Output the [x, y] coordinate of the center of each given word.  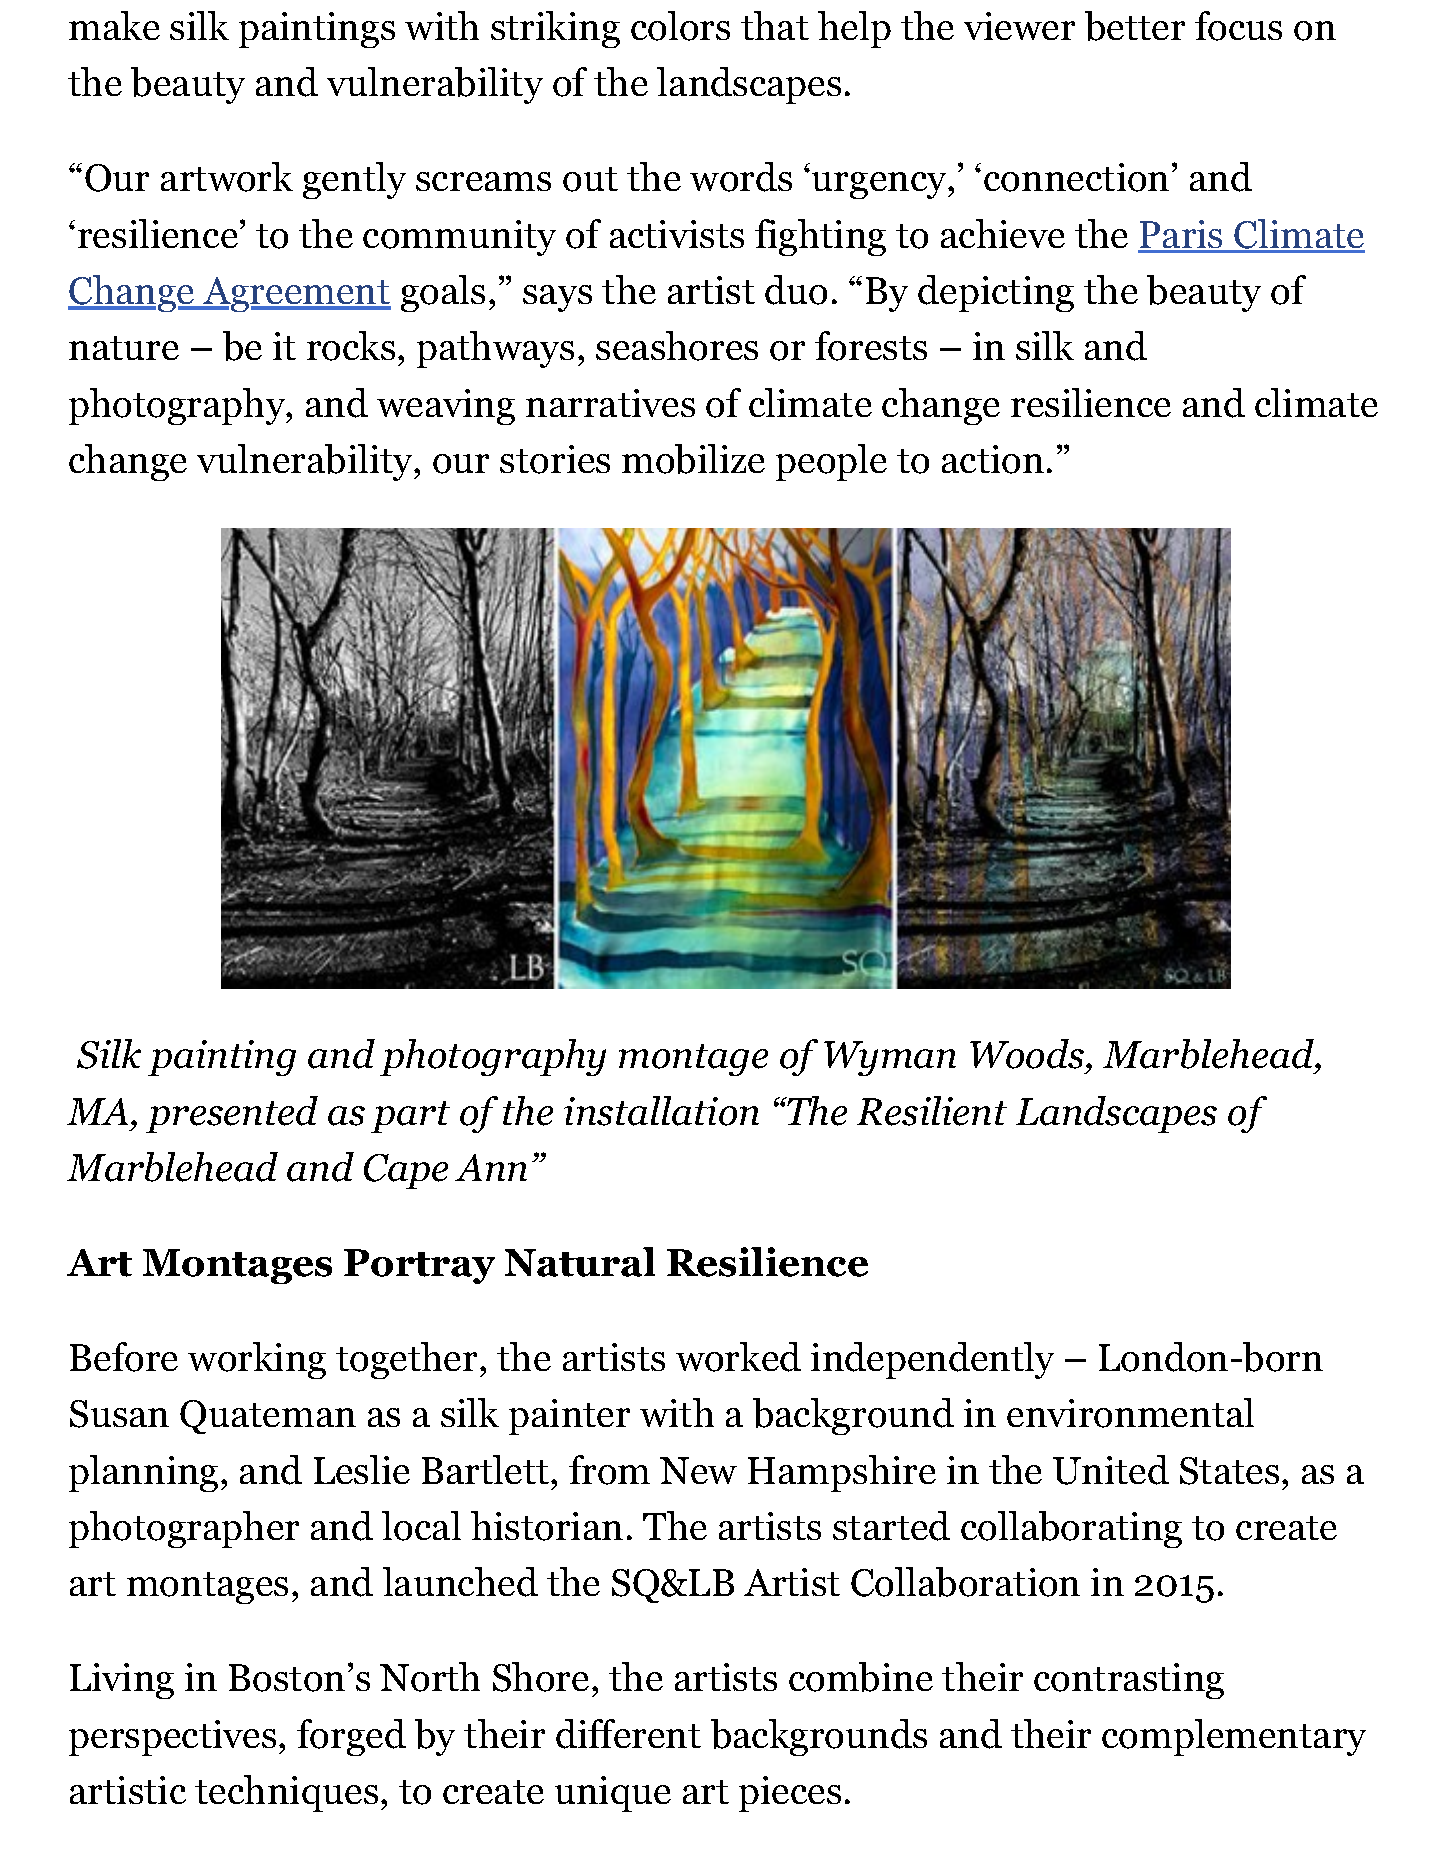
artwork [227, 177]
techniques [286, 1793]
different [628, 1734]
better [1135, 26]
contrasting [1129, 1681]
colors [680, 26]
